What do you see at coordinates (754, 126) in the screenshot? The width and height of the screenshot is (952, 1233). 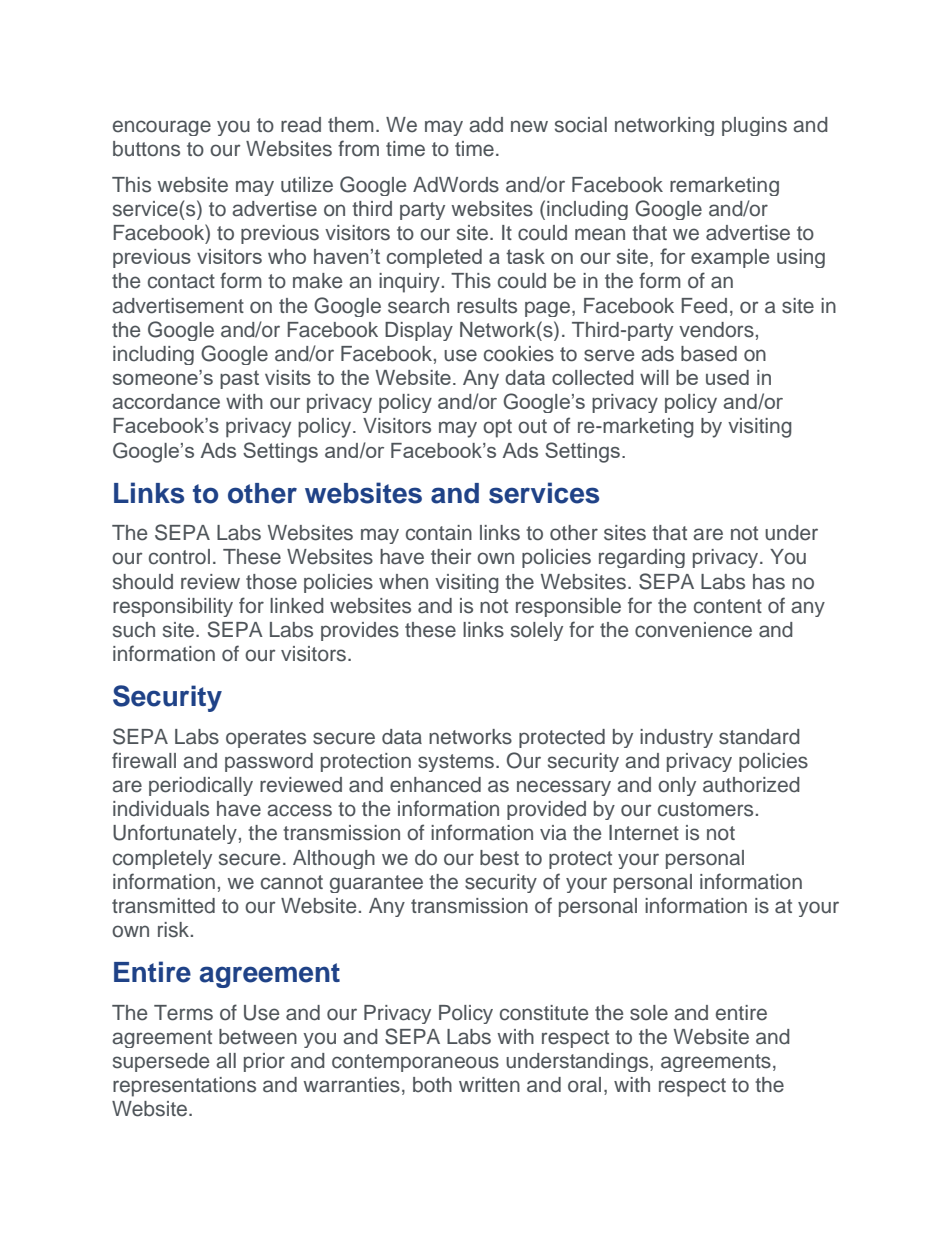 I see `plugins` at bounding box center [754, 126].
